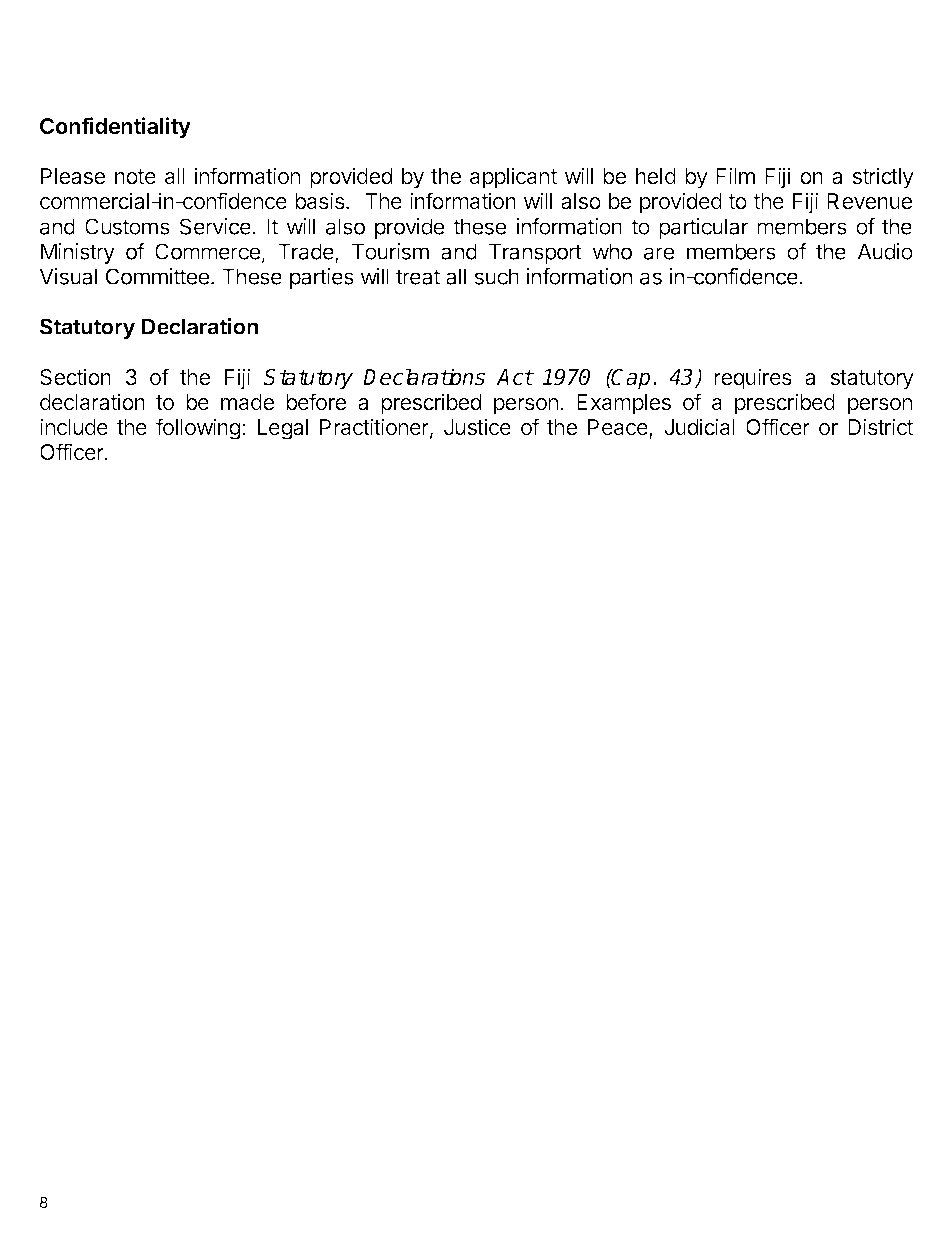 Image resolution: width=952 pixels, height=1233 pixels. I want to click on such, so click(496, 276).
